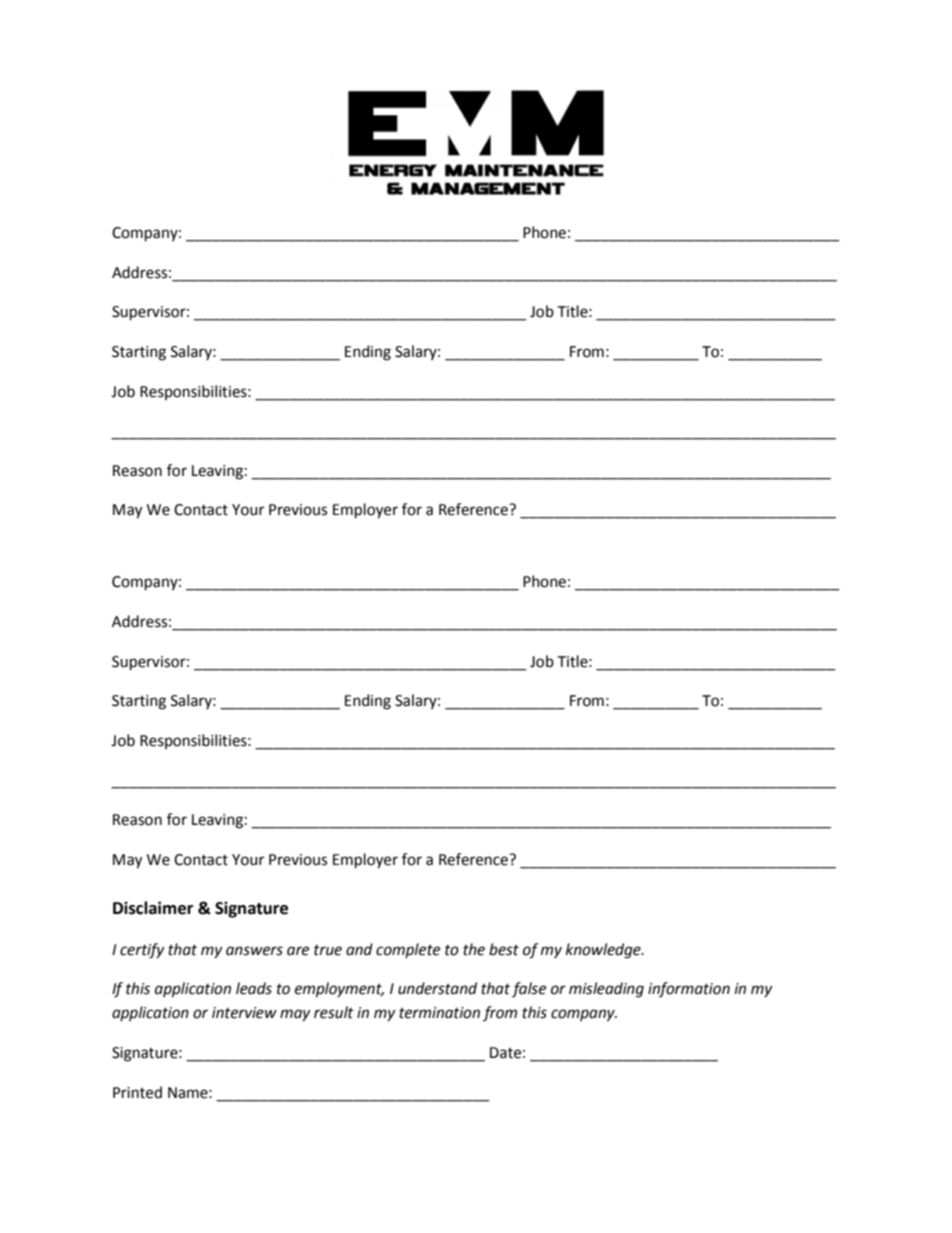  I want to click on misleading, so click(606, 990).
